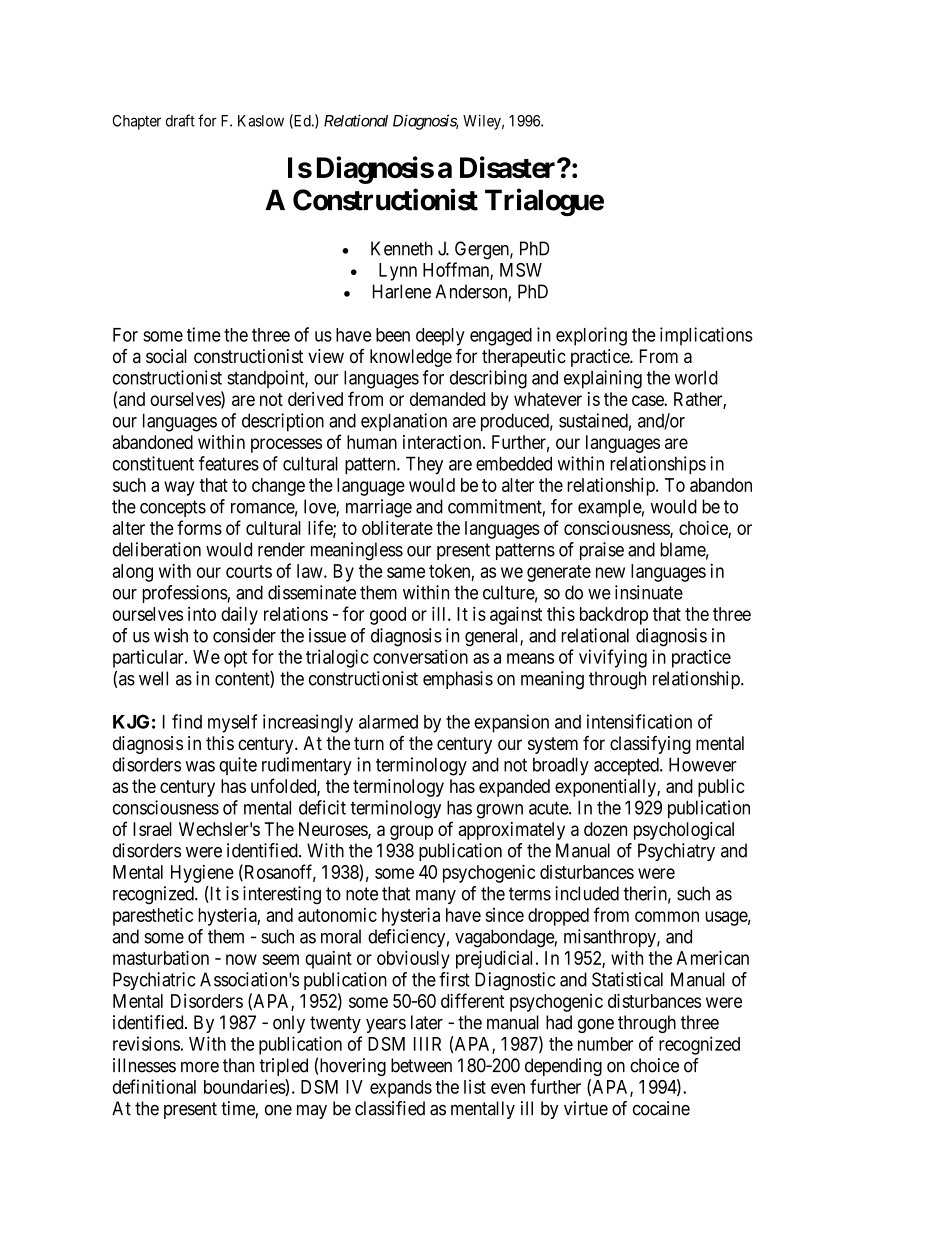 The image size is (952, 1233). I want to click on was, so click(200, 766).
